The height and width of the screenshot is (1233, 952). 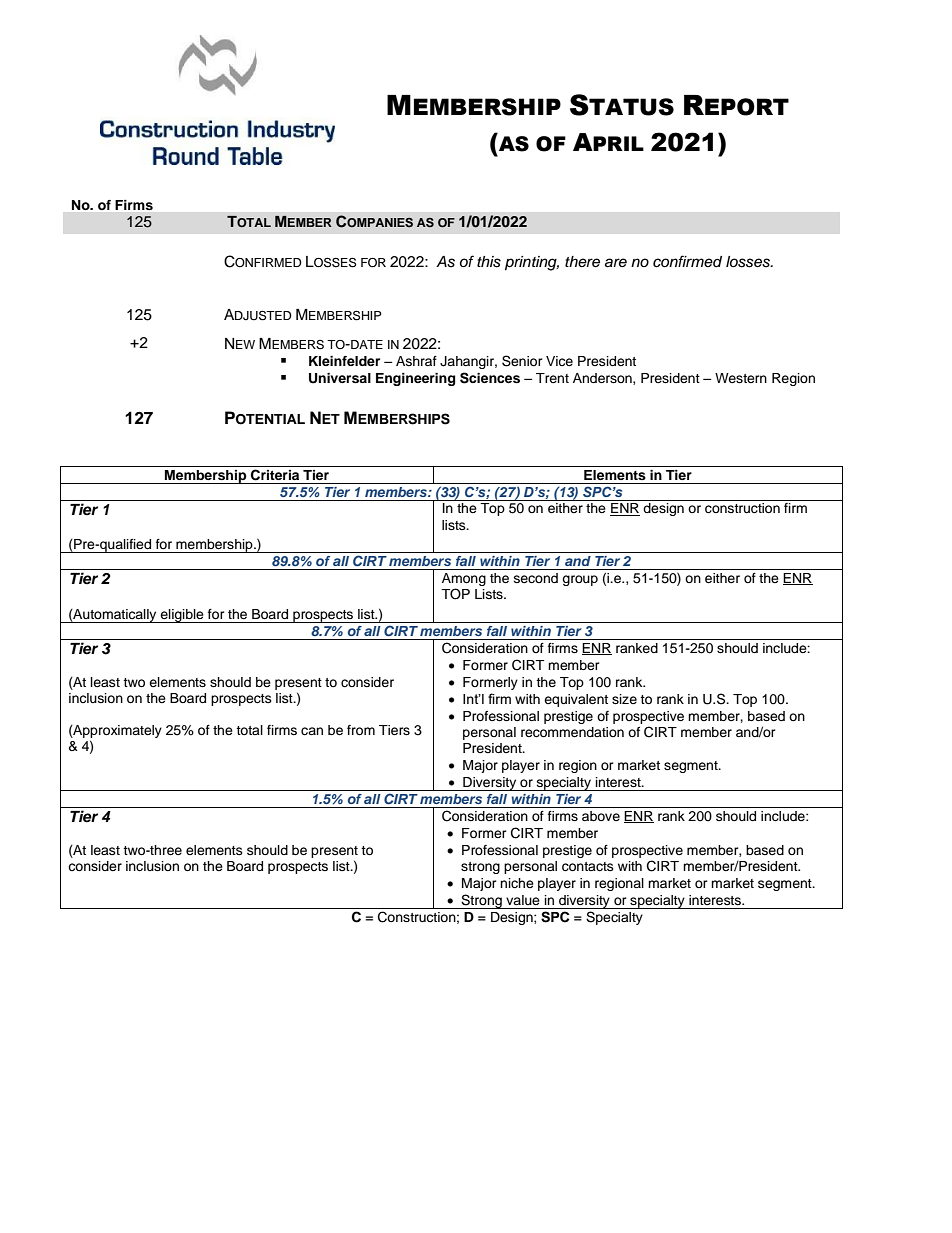 I want to click on group, so click(x=580, y=580).
